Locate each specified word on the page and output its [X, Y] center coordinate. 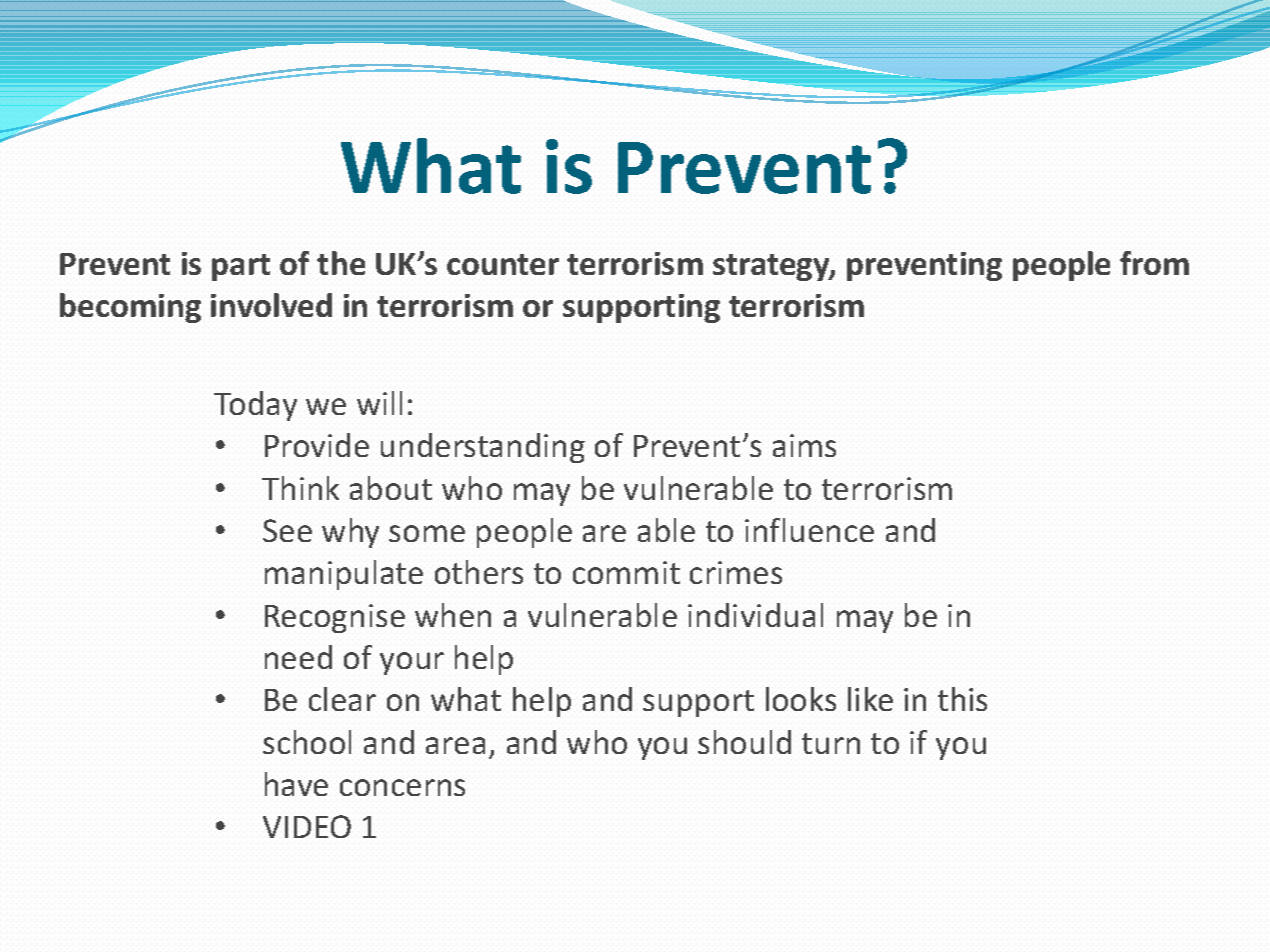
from [1154, 263]
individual [755, 615]
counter [503, 264]
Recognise [335, 618]
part [241, 267]
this [962, 699]
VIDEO [307, 826]
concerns [402, 787]
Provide [317, 445]
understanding [483, 448]
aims [804, 445]
